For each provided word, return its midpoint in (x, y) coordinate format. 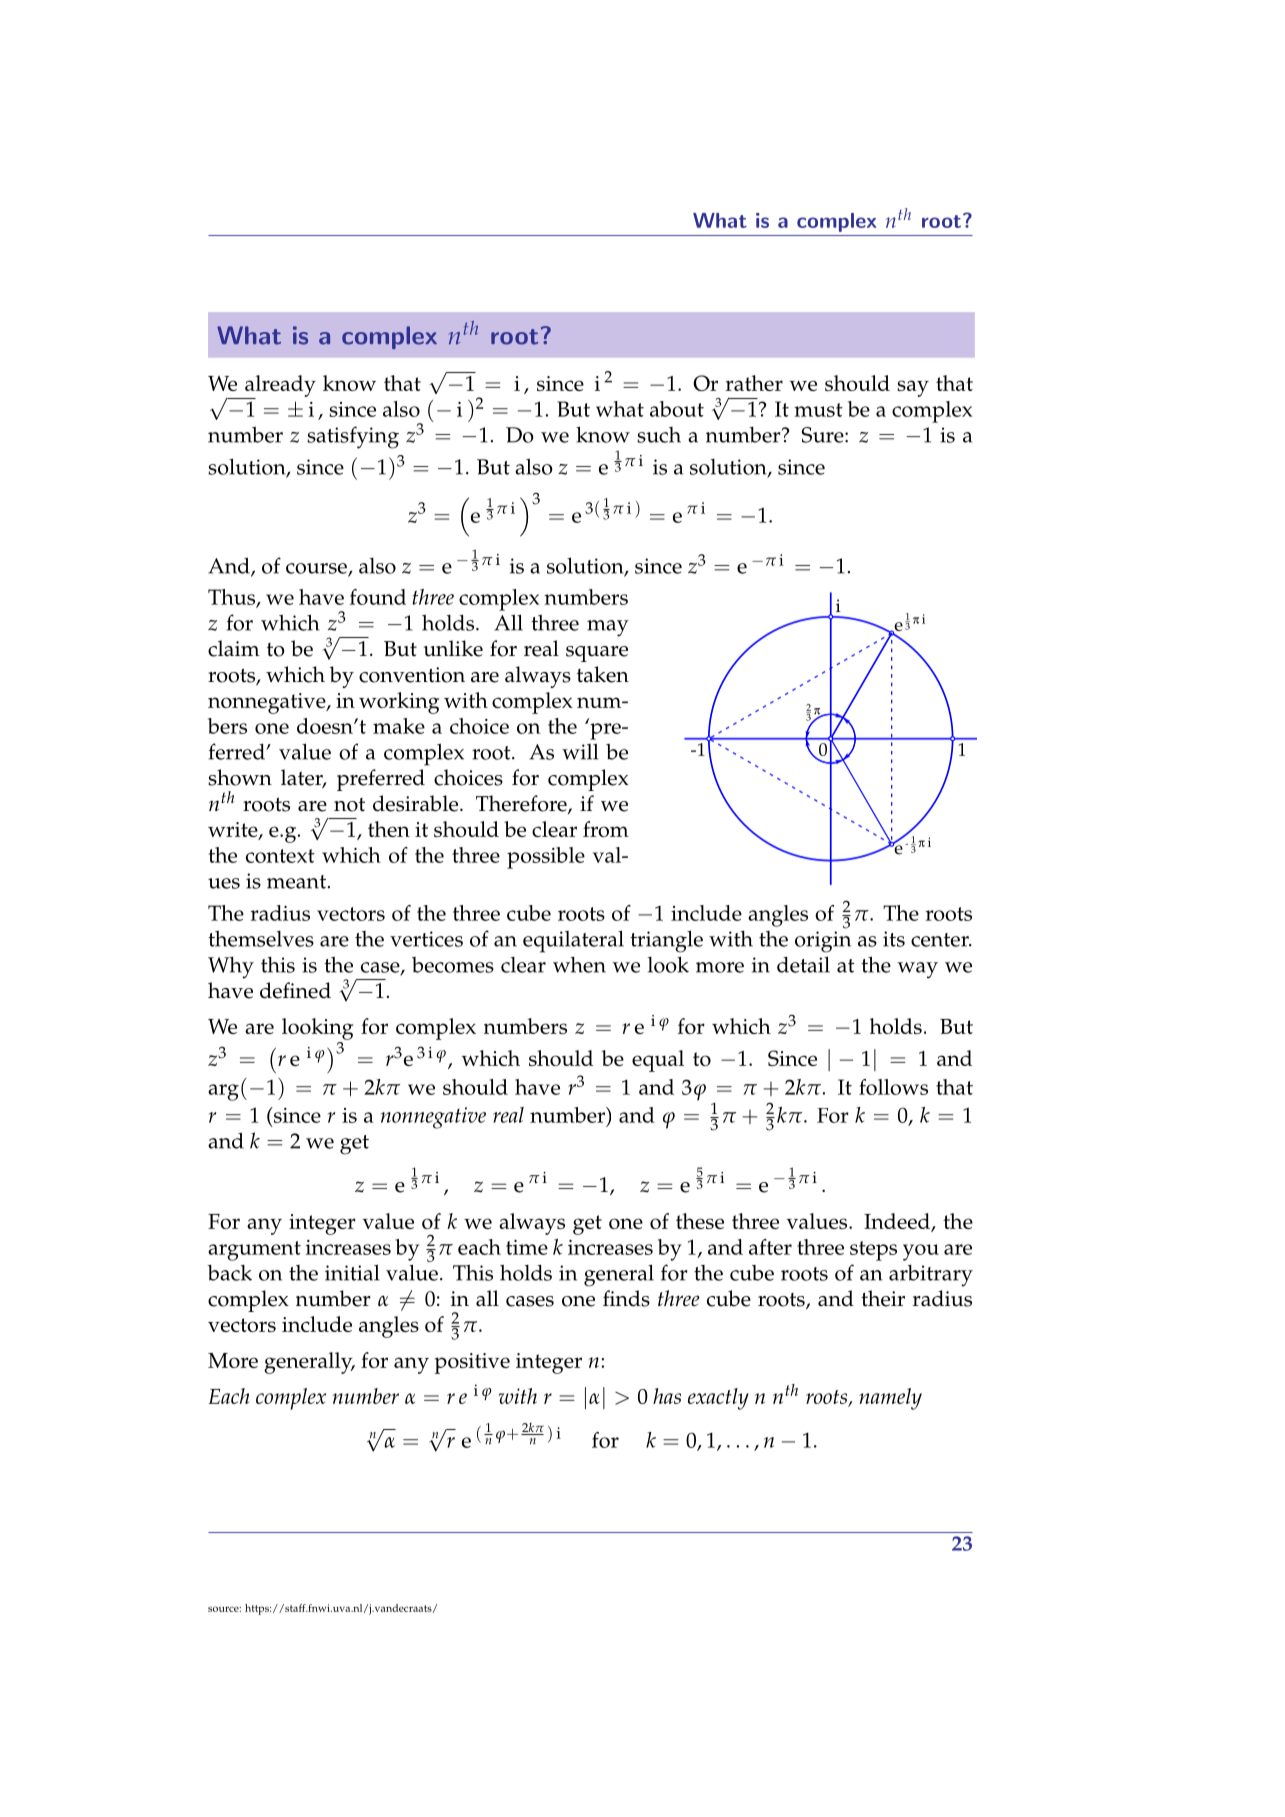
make (399, 726)
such (659, 435)
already (279, 387)
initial (352, 1272)
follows (893, 1087)
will (580, 751)
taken (603, 674)
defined (295, 990)
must (818, 410)
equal (658, 1061)
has (667, 1396)
